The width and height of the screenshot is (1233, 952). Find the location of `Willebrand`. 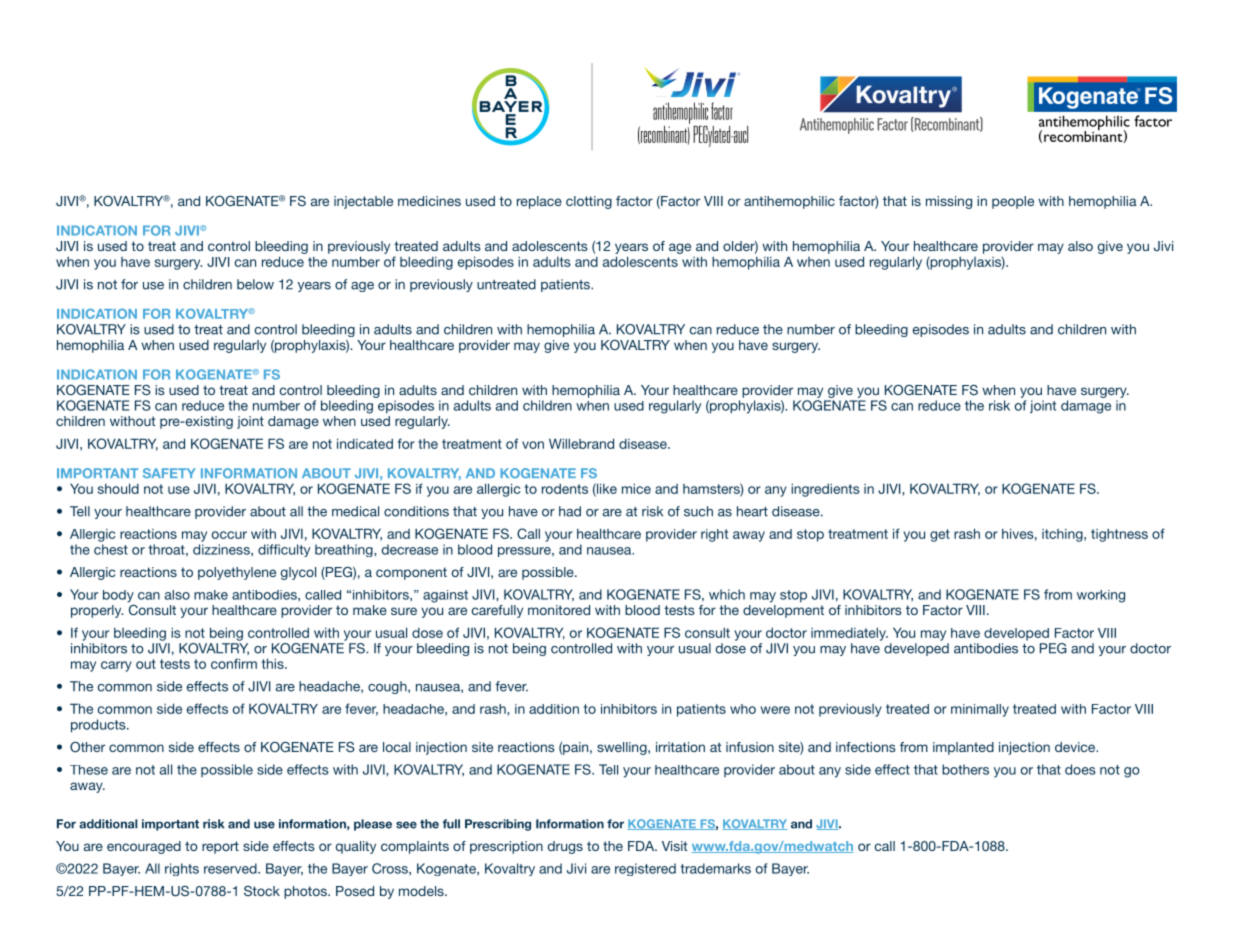

Willebrand is located at coordinates (581, 443).
